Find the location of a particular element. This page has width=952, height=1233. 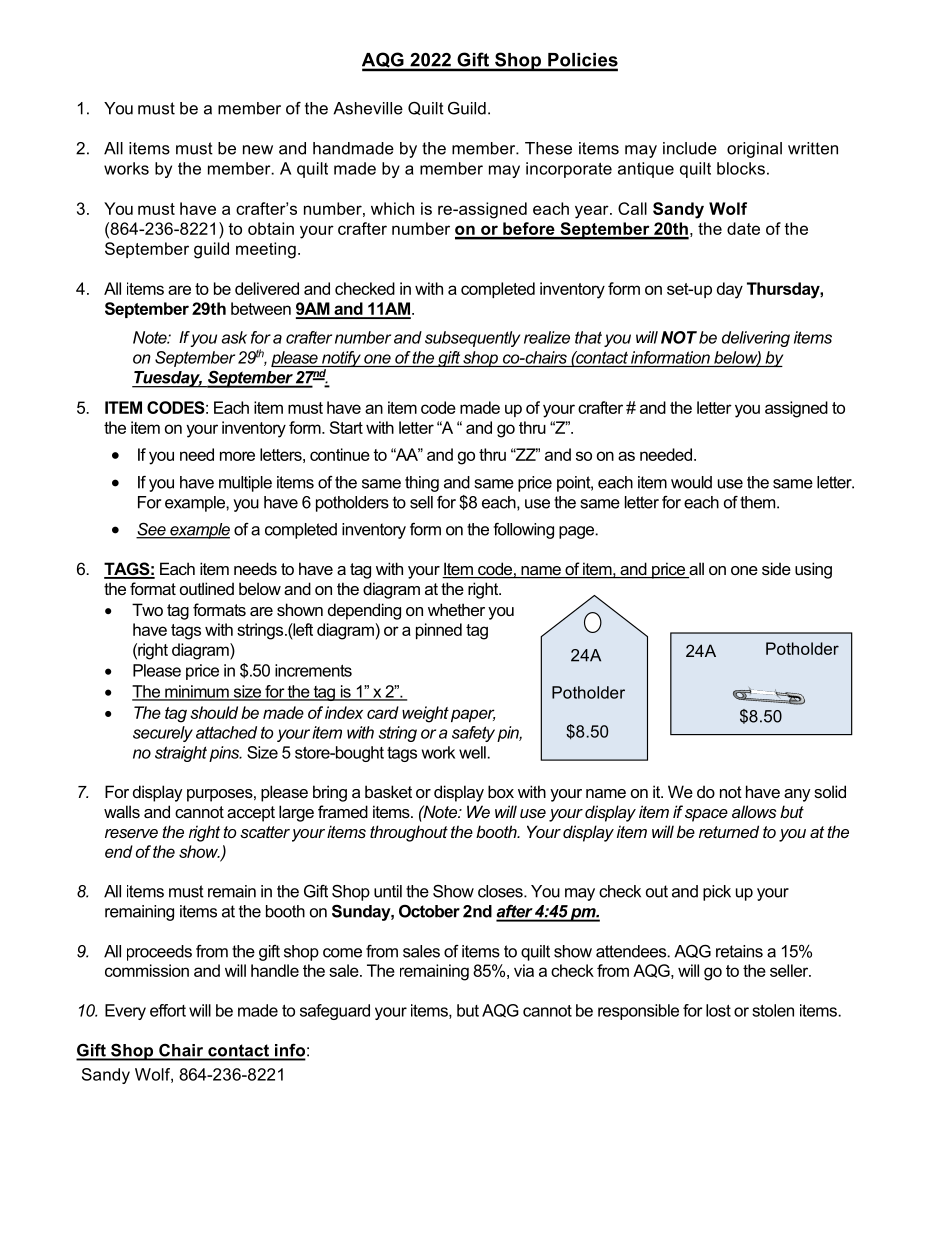

These is located at coordinates (548, 148).
